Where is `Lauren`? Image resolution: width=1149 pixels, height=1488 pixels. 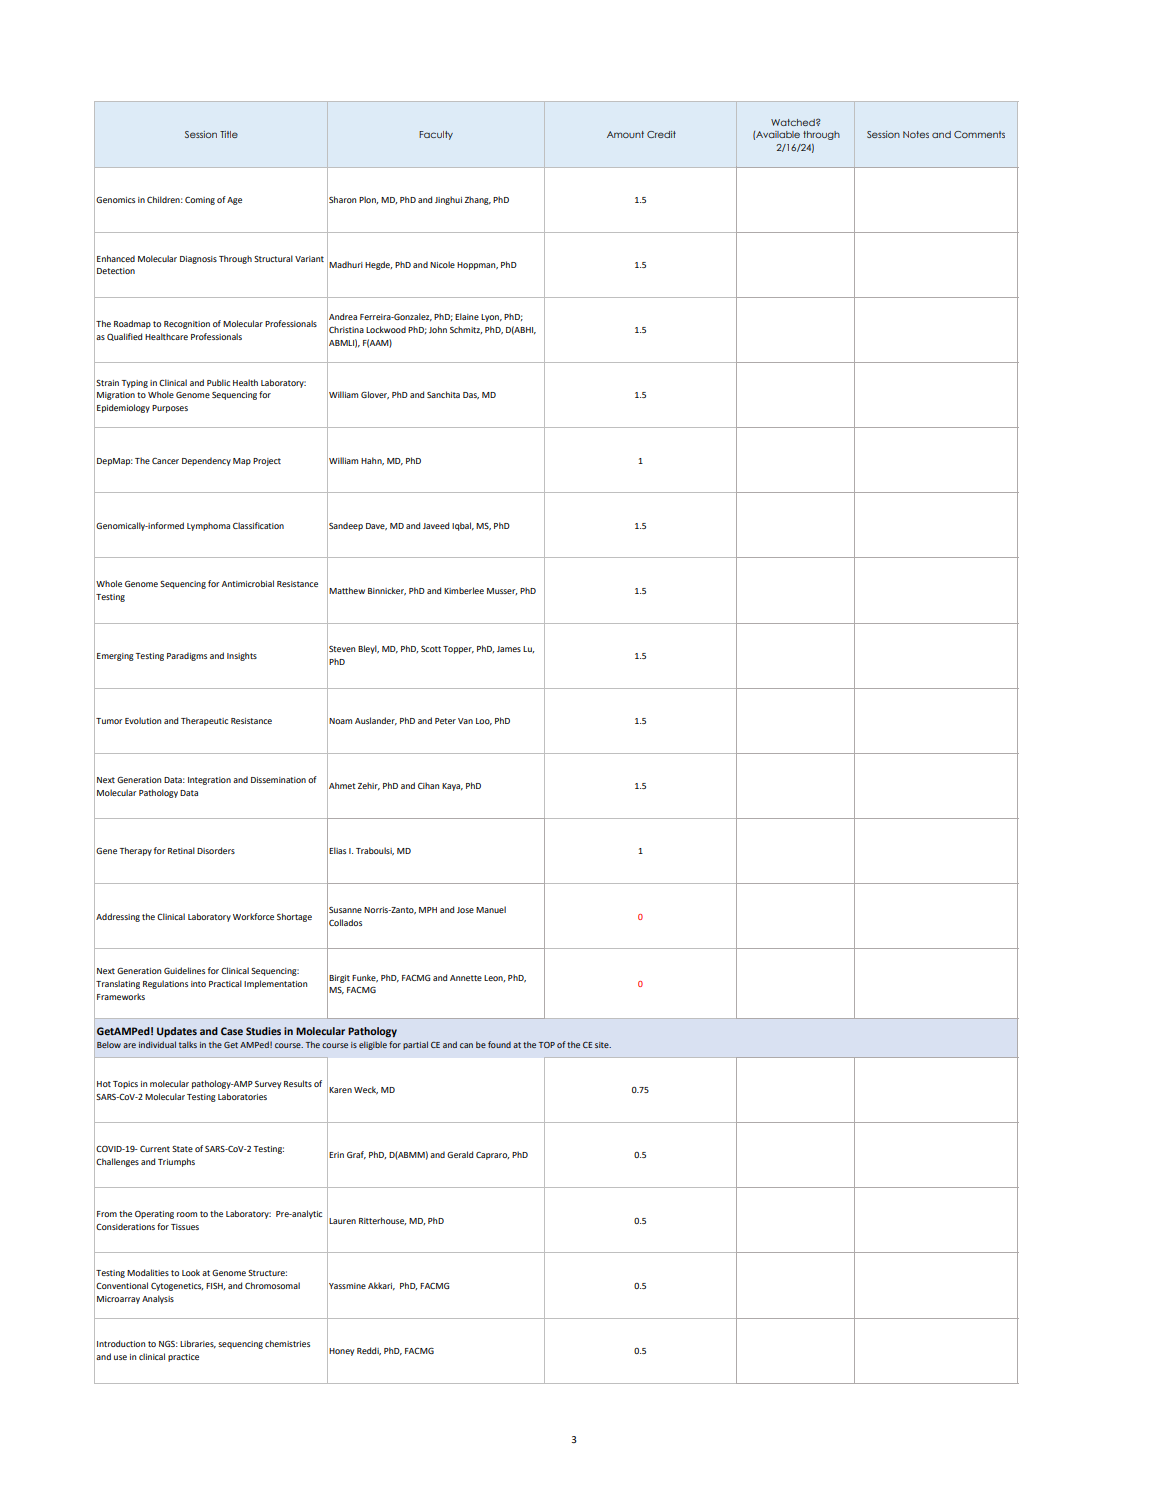 Lauren is located at coordinates (342, 1221).
